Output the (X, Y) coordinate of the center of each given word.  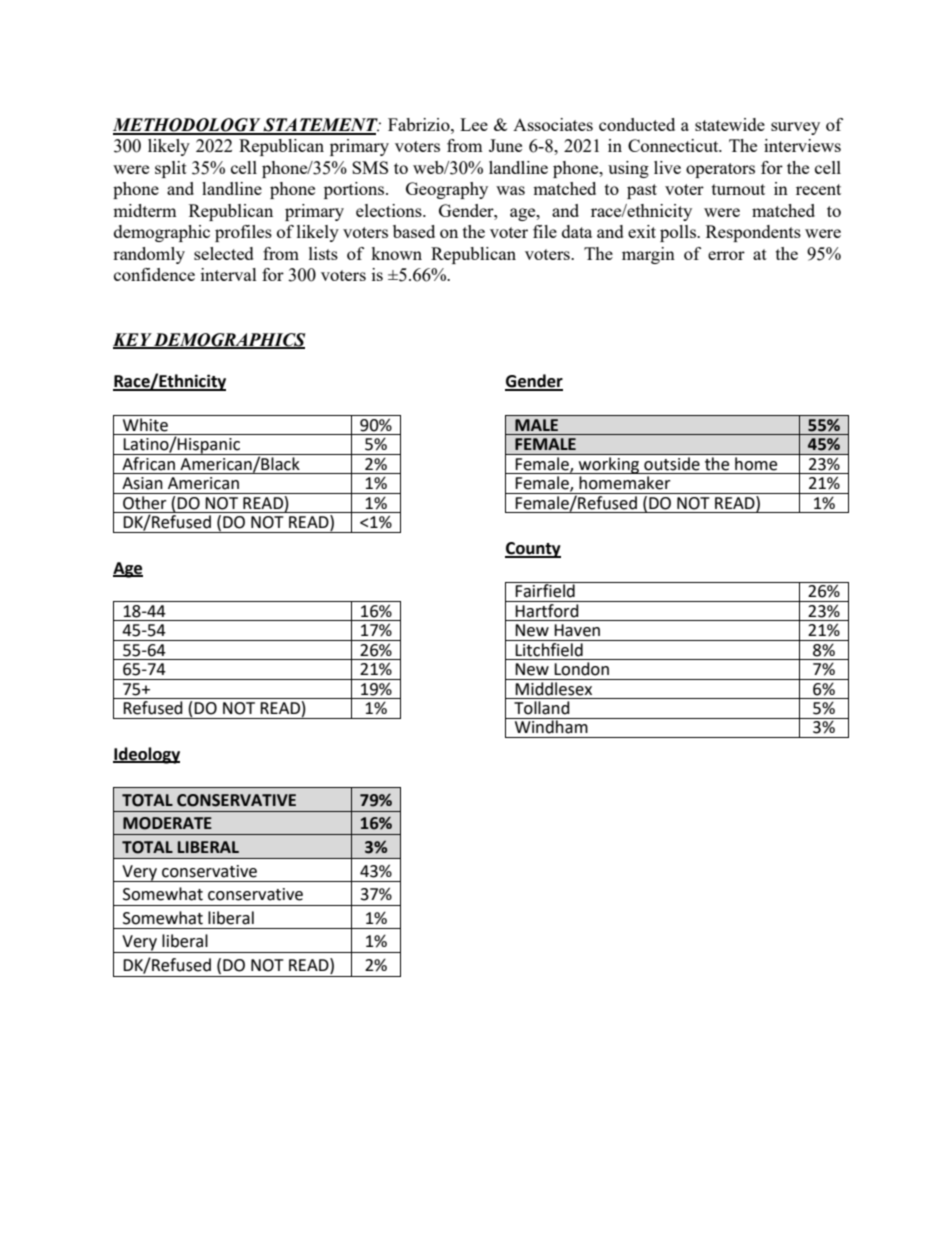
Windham (551, 726)
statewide (730, 124)
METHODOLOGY (188, 126)
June (505, 145)
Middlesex (554, 687)
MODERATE (167, 823)
